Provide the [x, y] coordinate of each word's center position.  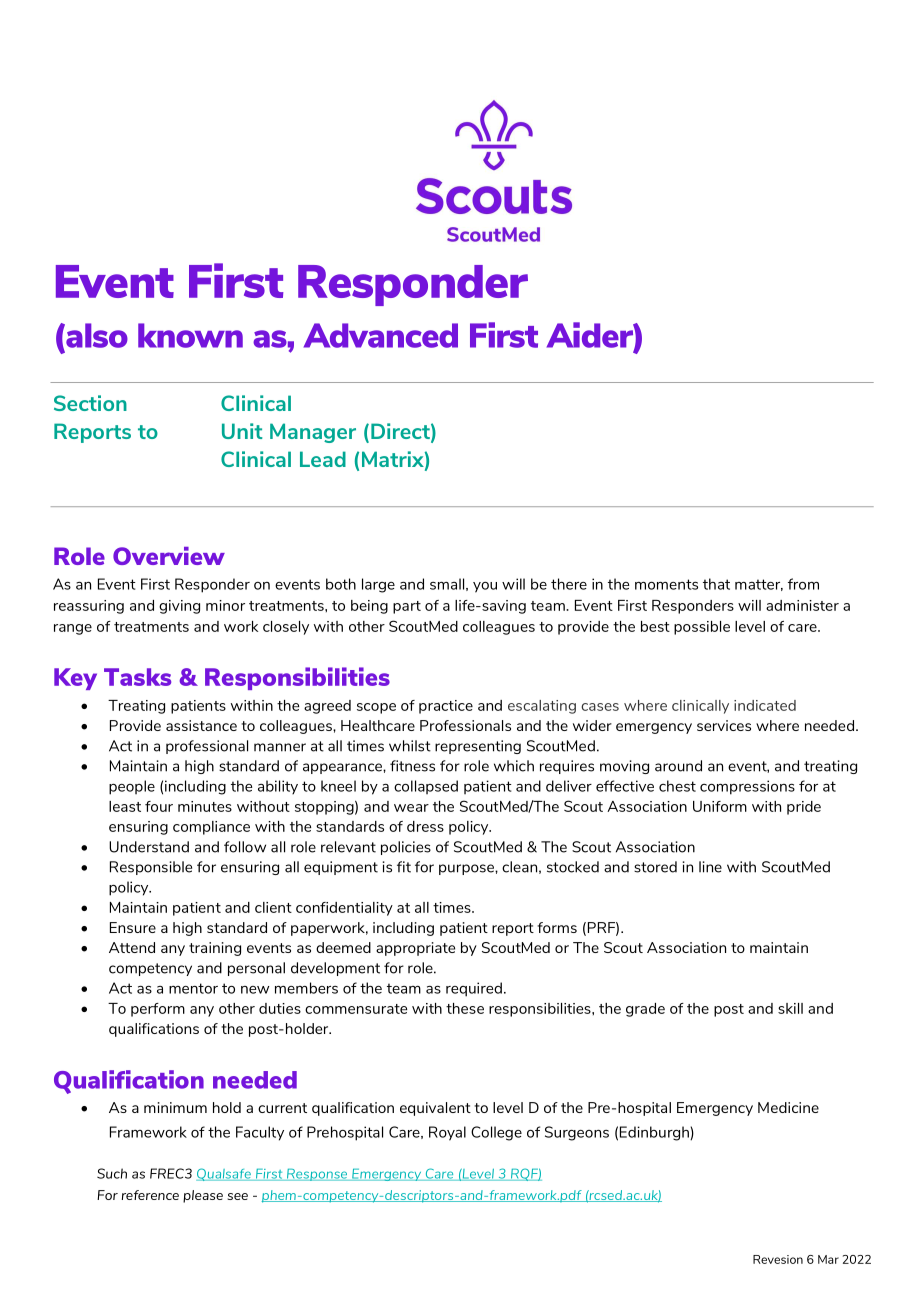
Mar [828, 1259]
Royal [447, 1133]
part [407, 607]
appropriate [415, 949]
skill [790, 1008]
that [716, 584]
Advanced [381, 335]
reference [150, 1195]
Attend [132, 947]
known [190, 335]
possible [702, 628]
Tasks [137, 677]
